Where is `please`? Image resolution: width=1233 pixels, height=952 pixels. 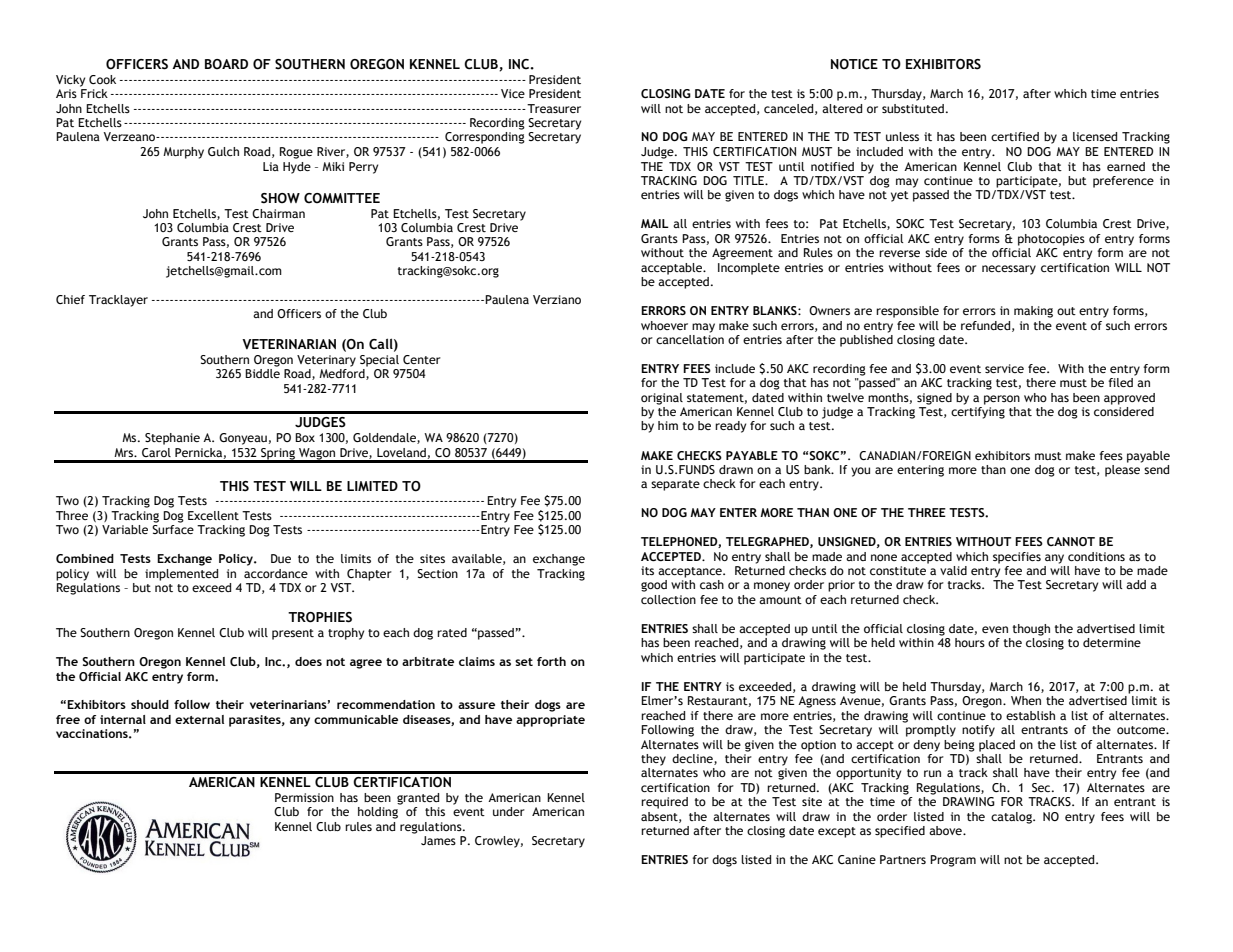
please is located at coordinates (1122, 471).
